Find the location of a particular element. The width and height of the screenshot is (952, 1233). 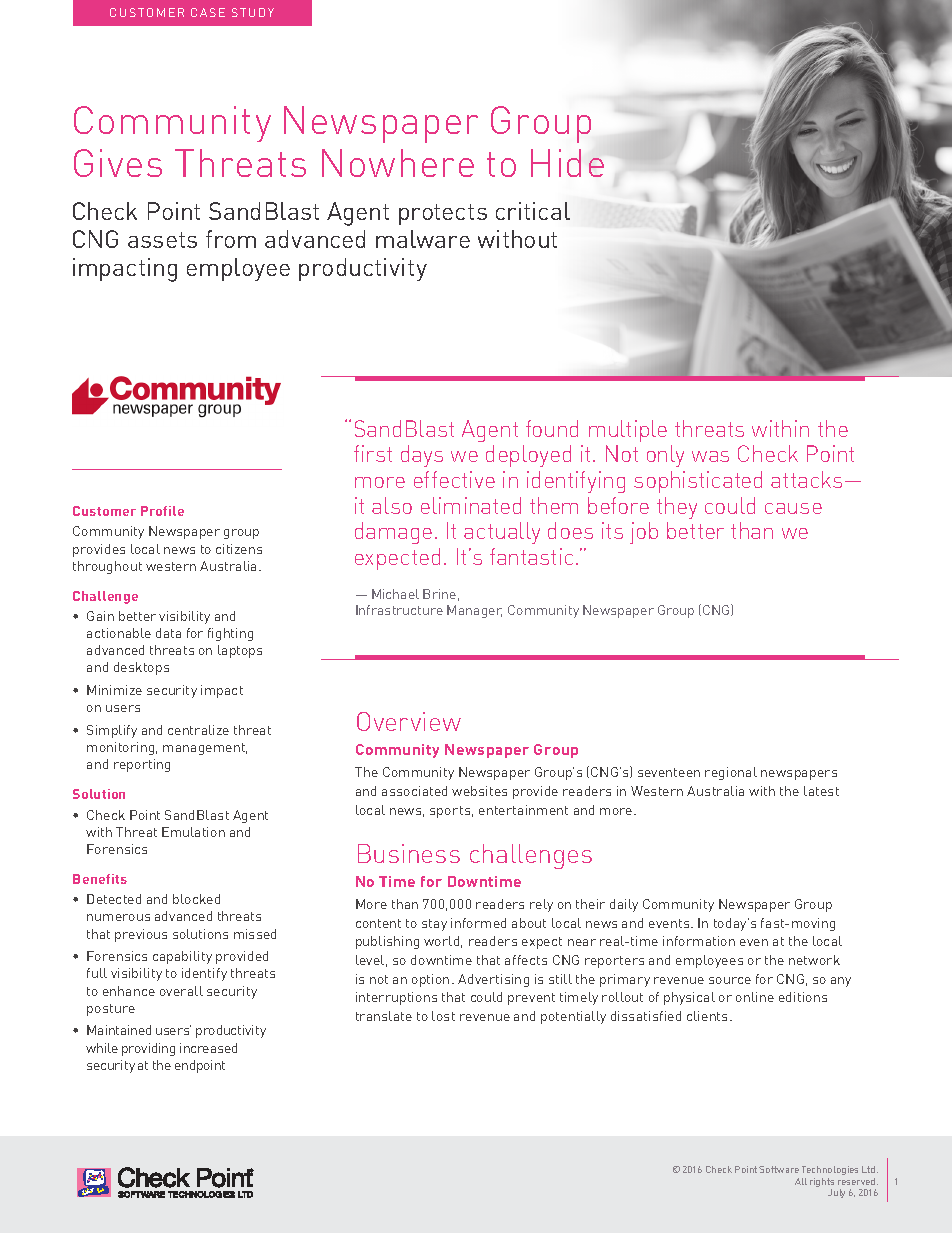

increased is located at coordinates (208, 1048).
